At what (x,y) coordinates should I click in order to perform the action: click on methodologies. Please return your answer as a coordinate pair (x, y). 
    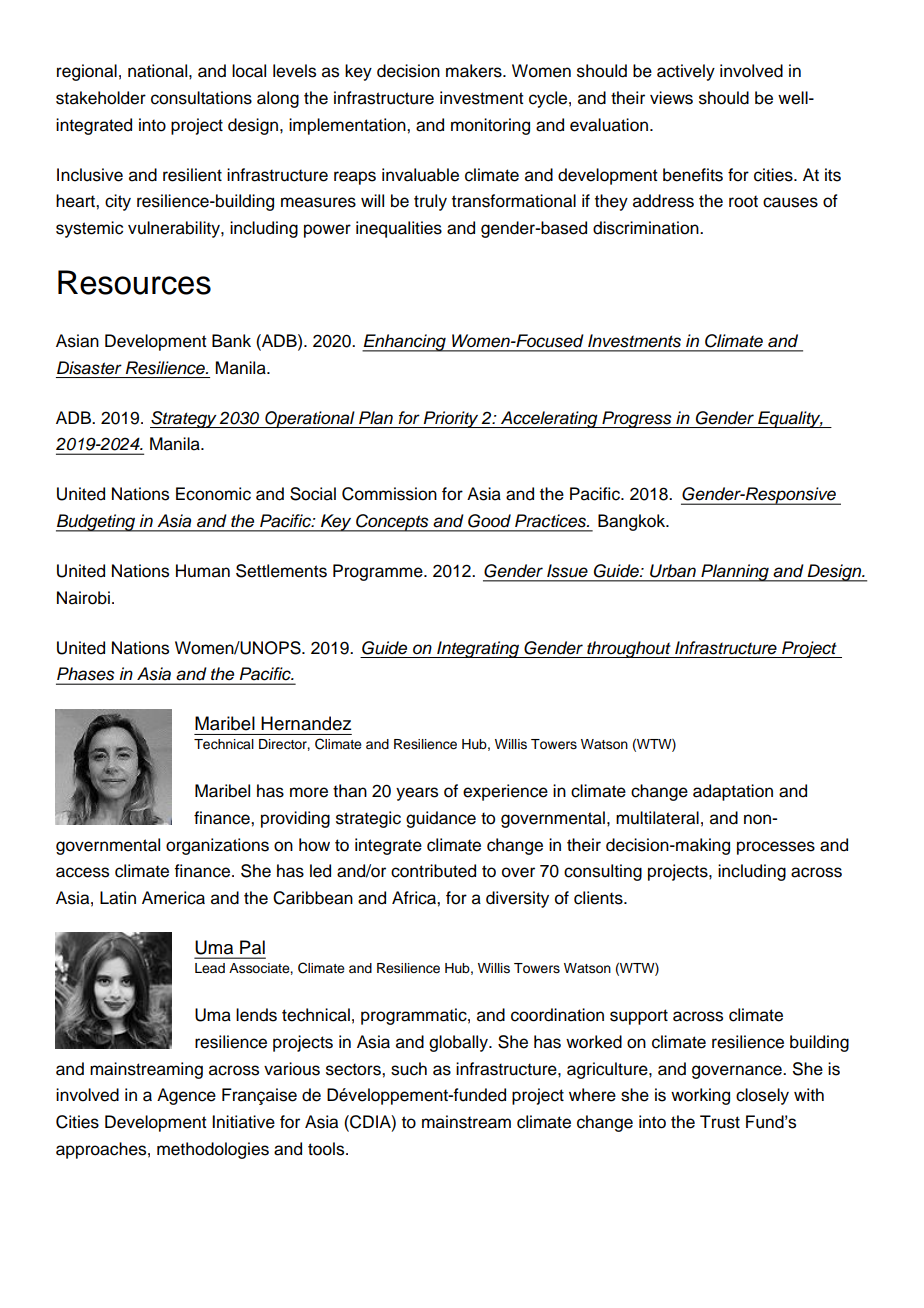
    Looking at the image, I should click on (213, 1150).
